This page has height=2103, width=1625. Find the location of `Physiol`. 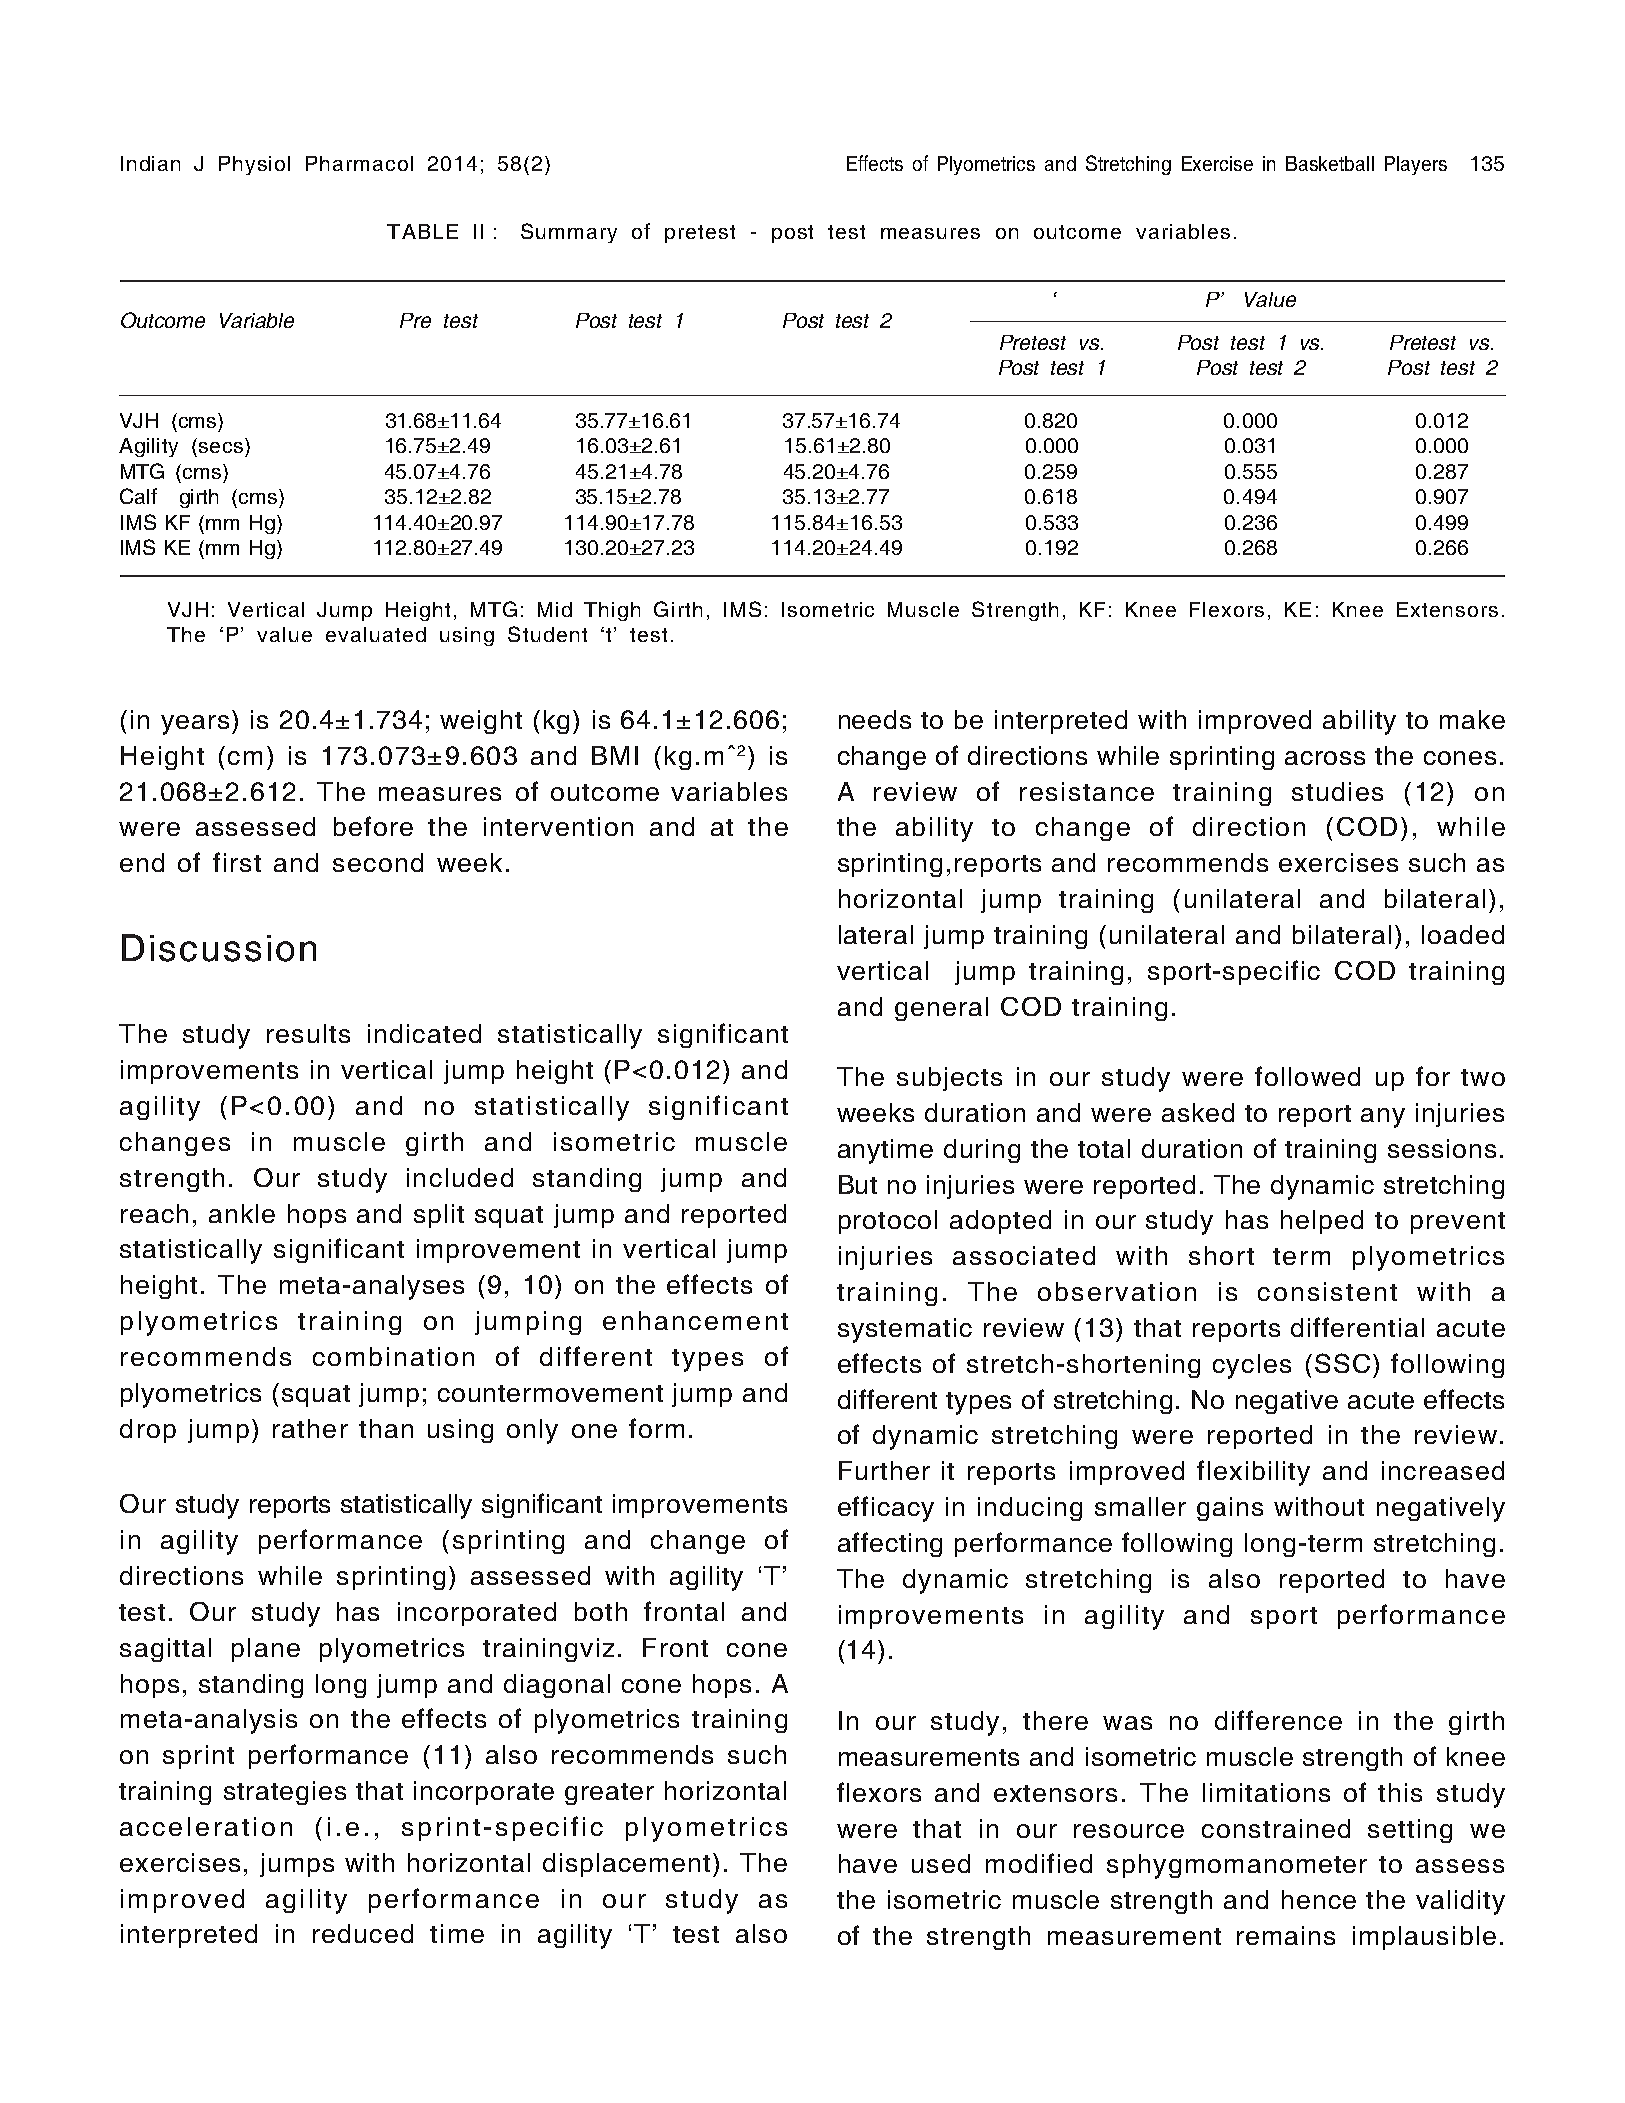

Physiol is located at coordinates (254, 165).
